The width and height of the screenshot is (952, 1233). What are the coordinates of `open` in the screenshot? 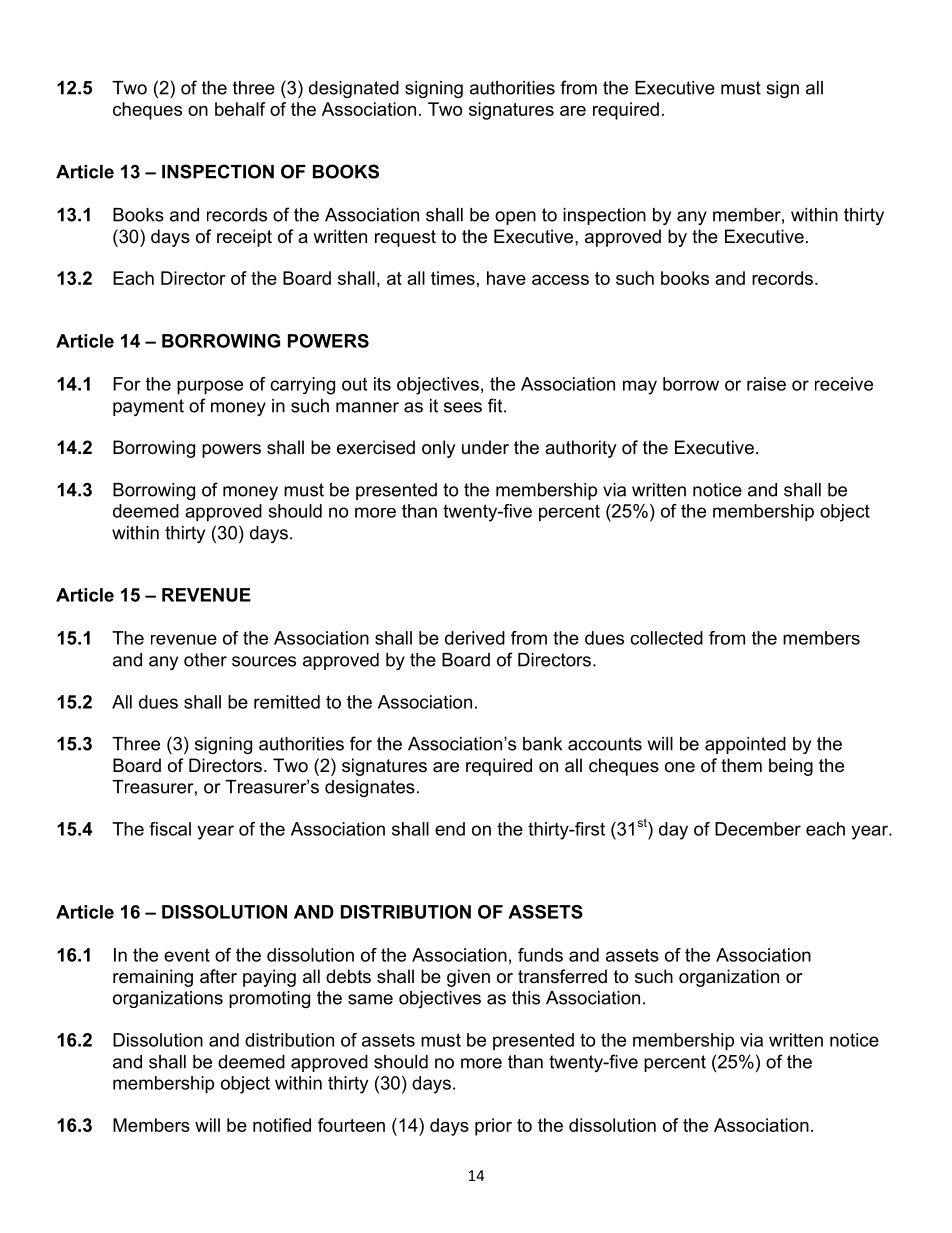 It's located at (515, 218).
